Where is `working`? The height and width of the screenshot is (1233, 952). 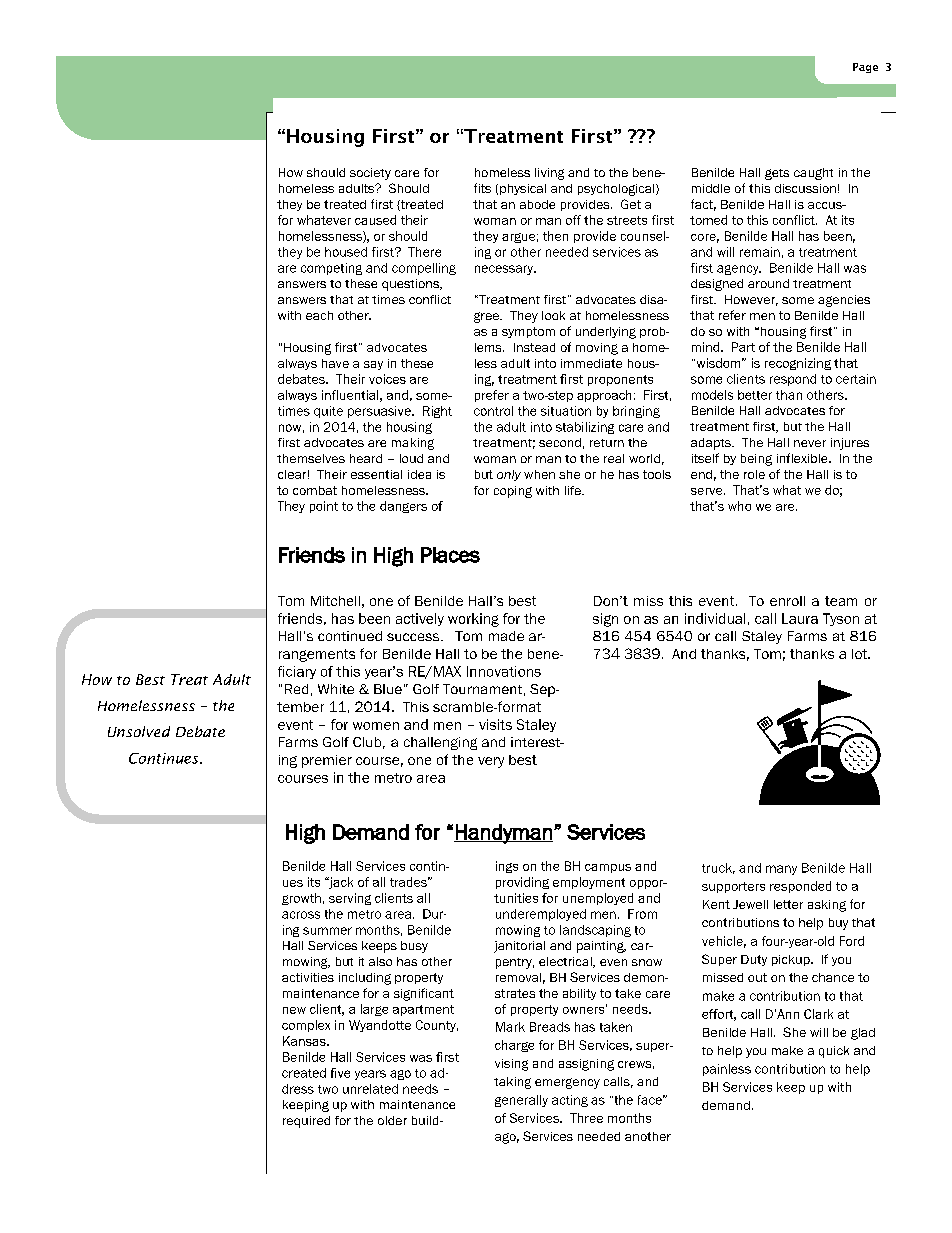
working is located at coordinates (473, 620).
